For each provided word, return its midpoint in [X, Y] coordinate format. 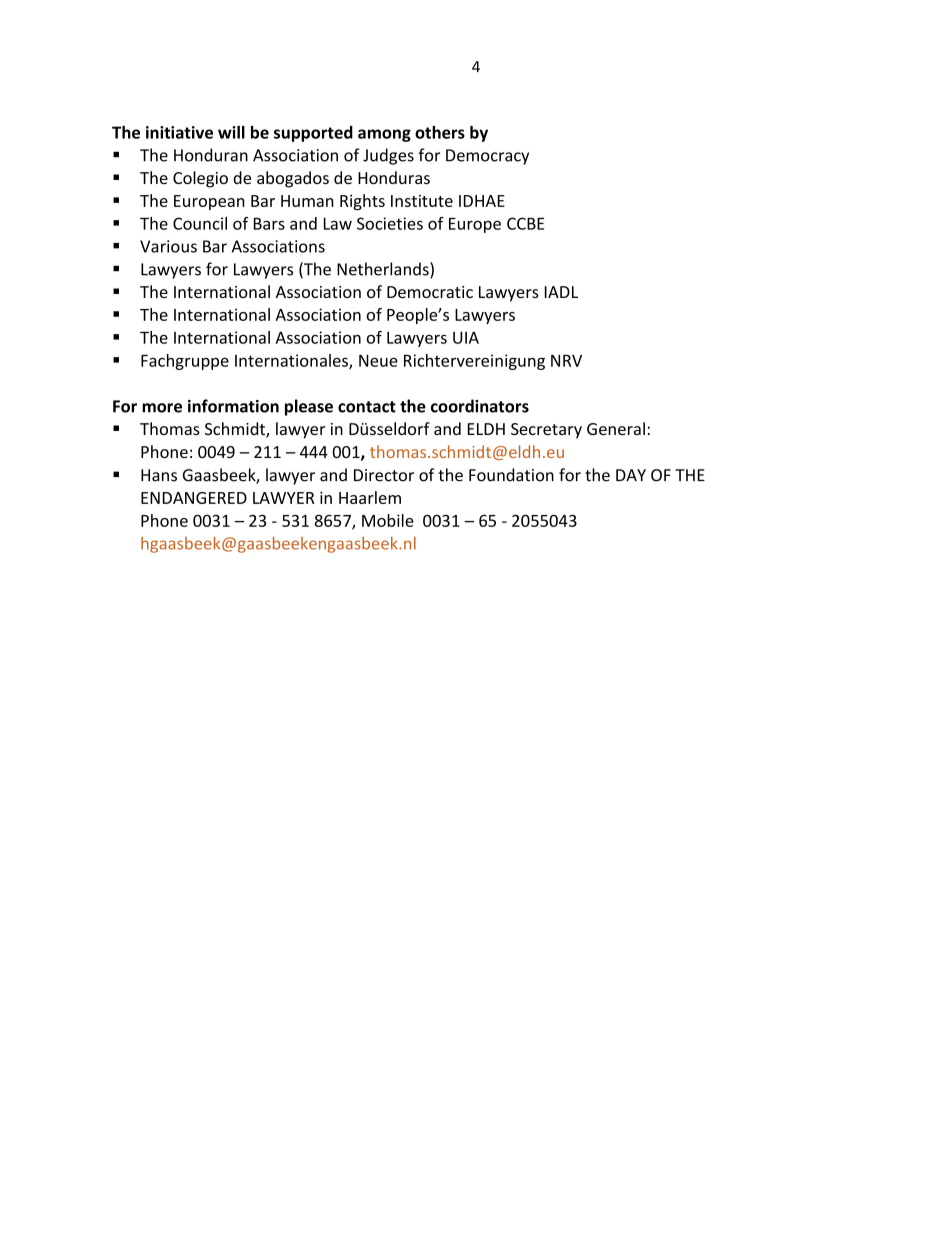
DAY [631, 475]
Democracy [487, 157]
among [384, 135]
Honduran [211, 155]
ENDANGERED [194, 498]
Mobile [388, 520]
